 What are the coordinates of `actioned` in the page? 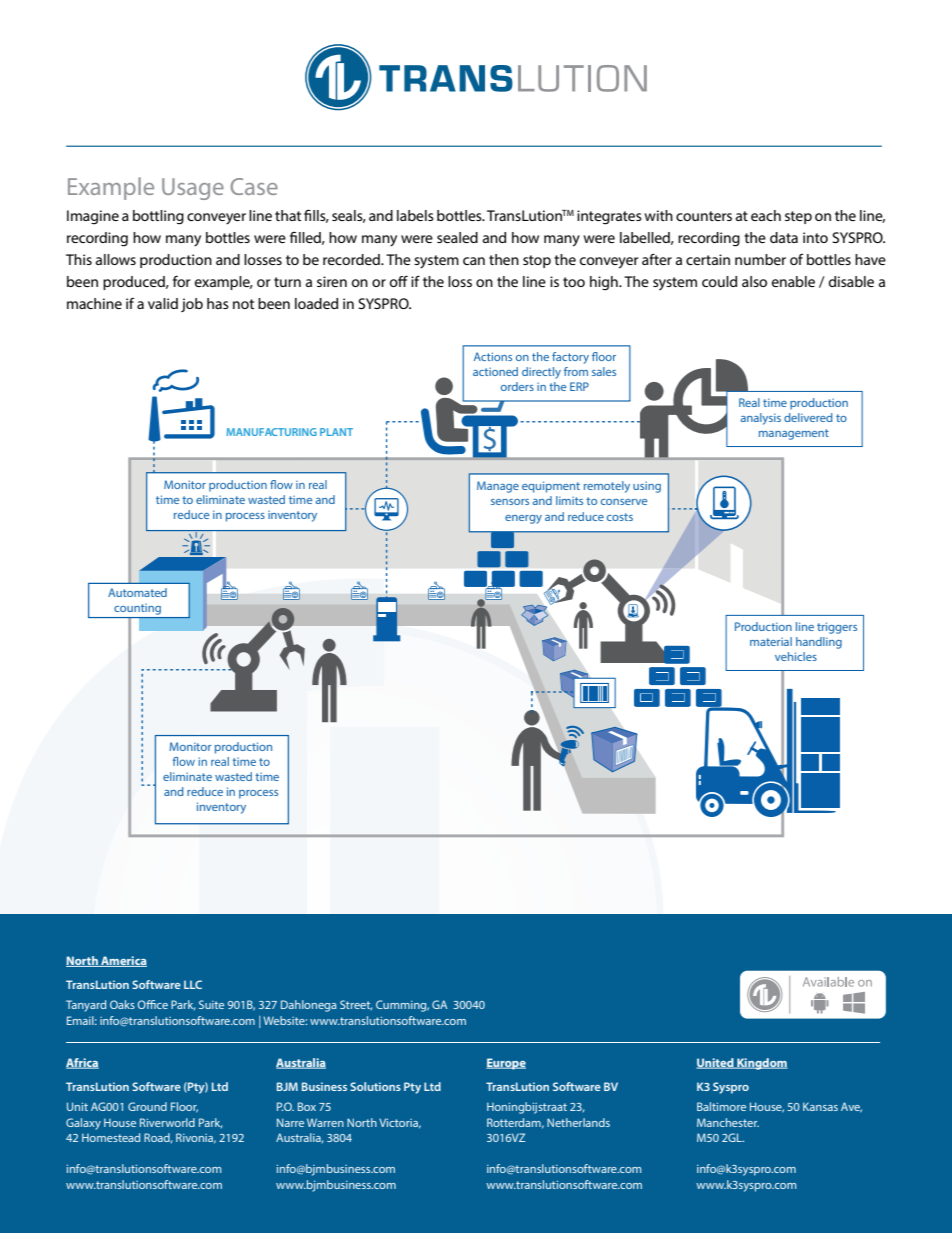 It's located at (495, 371).
